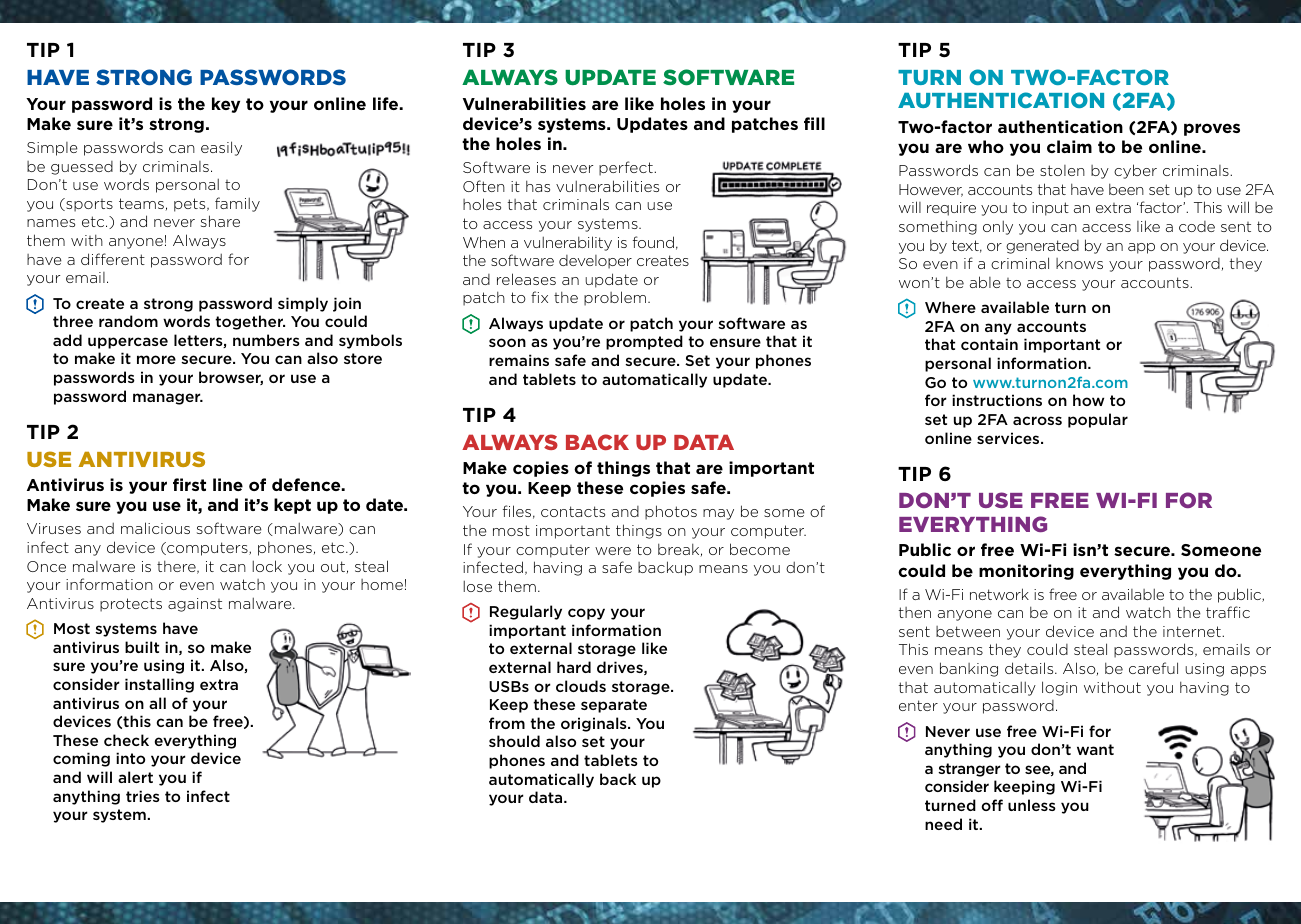  Describe the element at coordinates (128, 321) in the image. I see `random` at that location.
